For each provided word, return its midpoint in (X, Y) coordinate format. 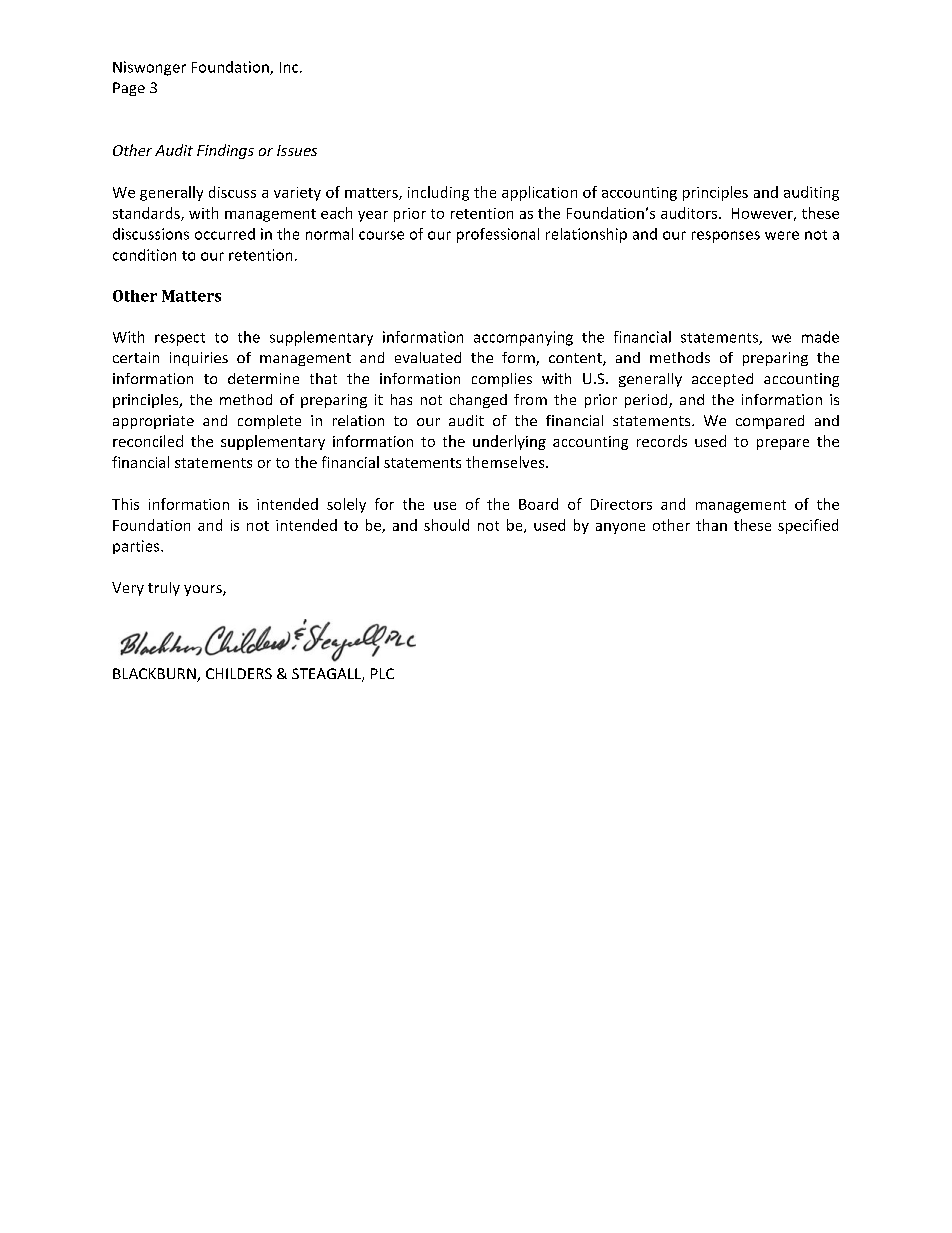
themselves (506, 462)
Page (129, 89)
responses (726, 237)
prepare (783, 444)
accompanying (523, 338)
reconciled (148, 441)
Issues (297, 150)
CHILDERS (239, 673)
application (539, 193)
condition (144, 255)
